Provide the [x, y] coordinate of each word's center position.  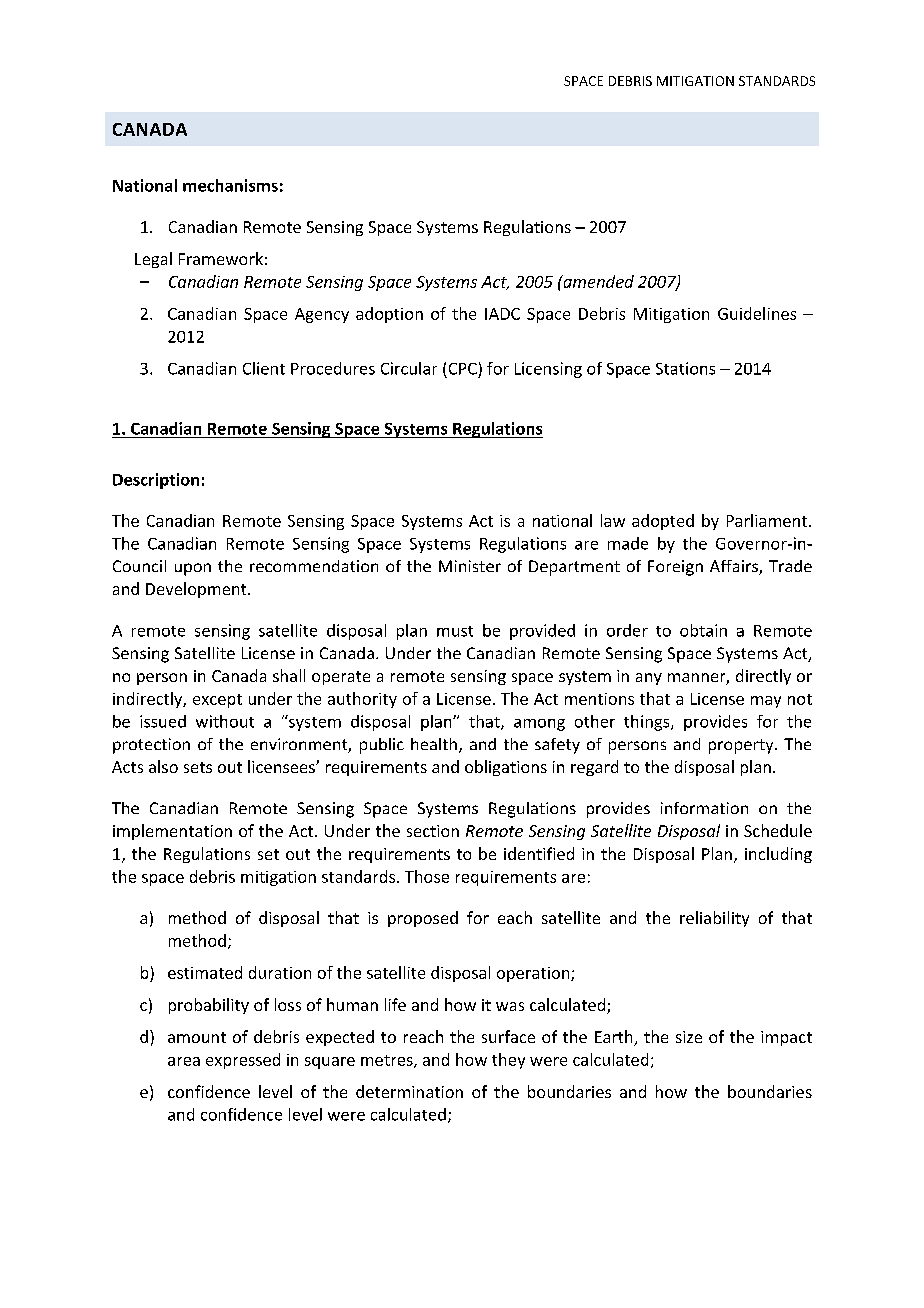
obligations [506, 768]
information [704, 808]
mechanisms [230, 185]
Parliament [768, 520]
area [184, 1061]
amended [597, 281]
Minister [470, 566]
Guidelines [757, 313]
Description [156, 481]
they [508, 1061]
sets [198, 767]
